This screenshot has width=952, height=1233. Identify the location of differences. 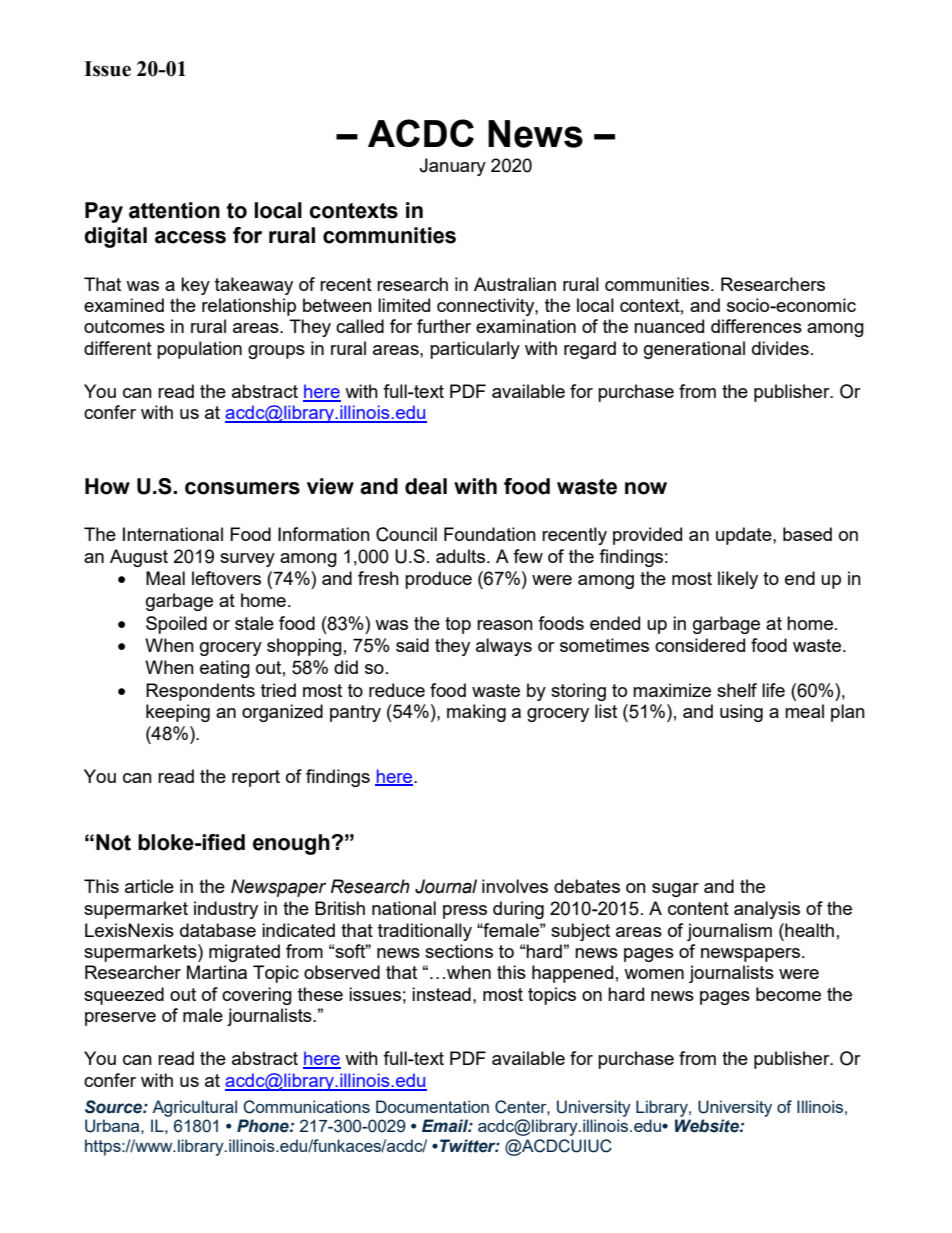
(756, 326).
